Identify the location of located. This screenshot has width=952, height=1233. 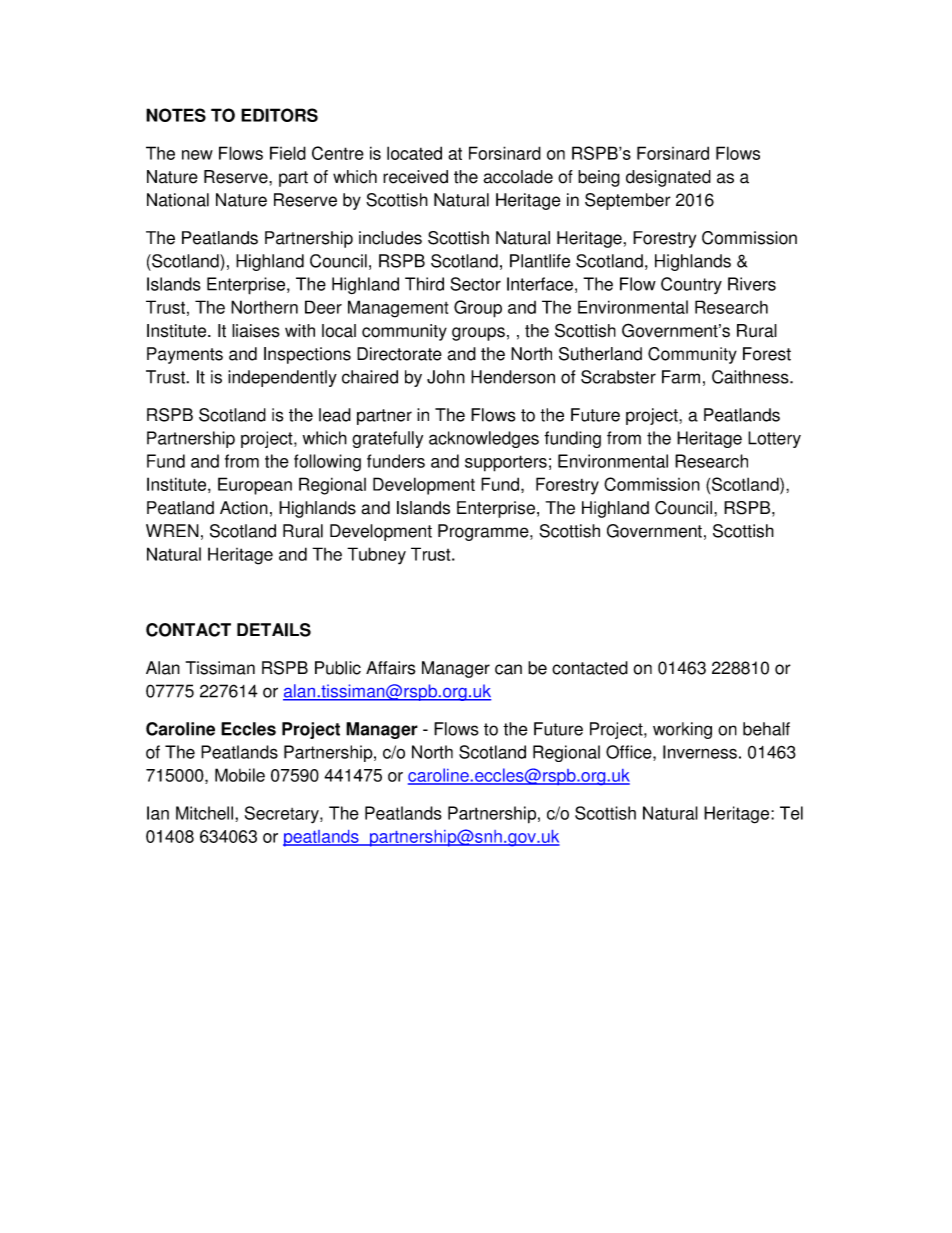
(414, 153).
